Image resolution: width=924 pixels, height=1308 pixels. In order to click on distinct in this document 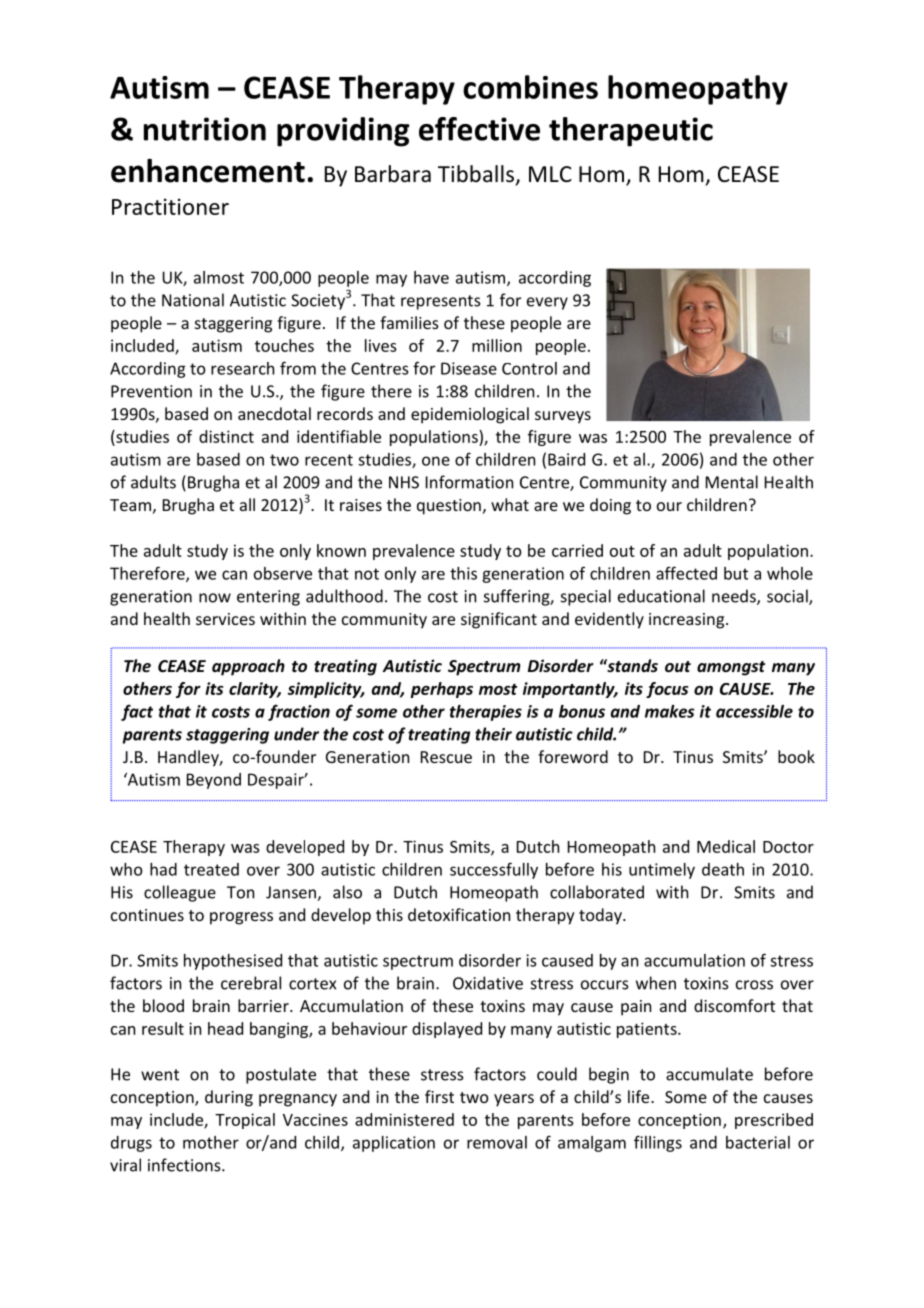, I will do `click(226, 436)`.
